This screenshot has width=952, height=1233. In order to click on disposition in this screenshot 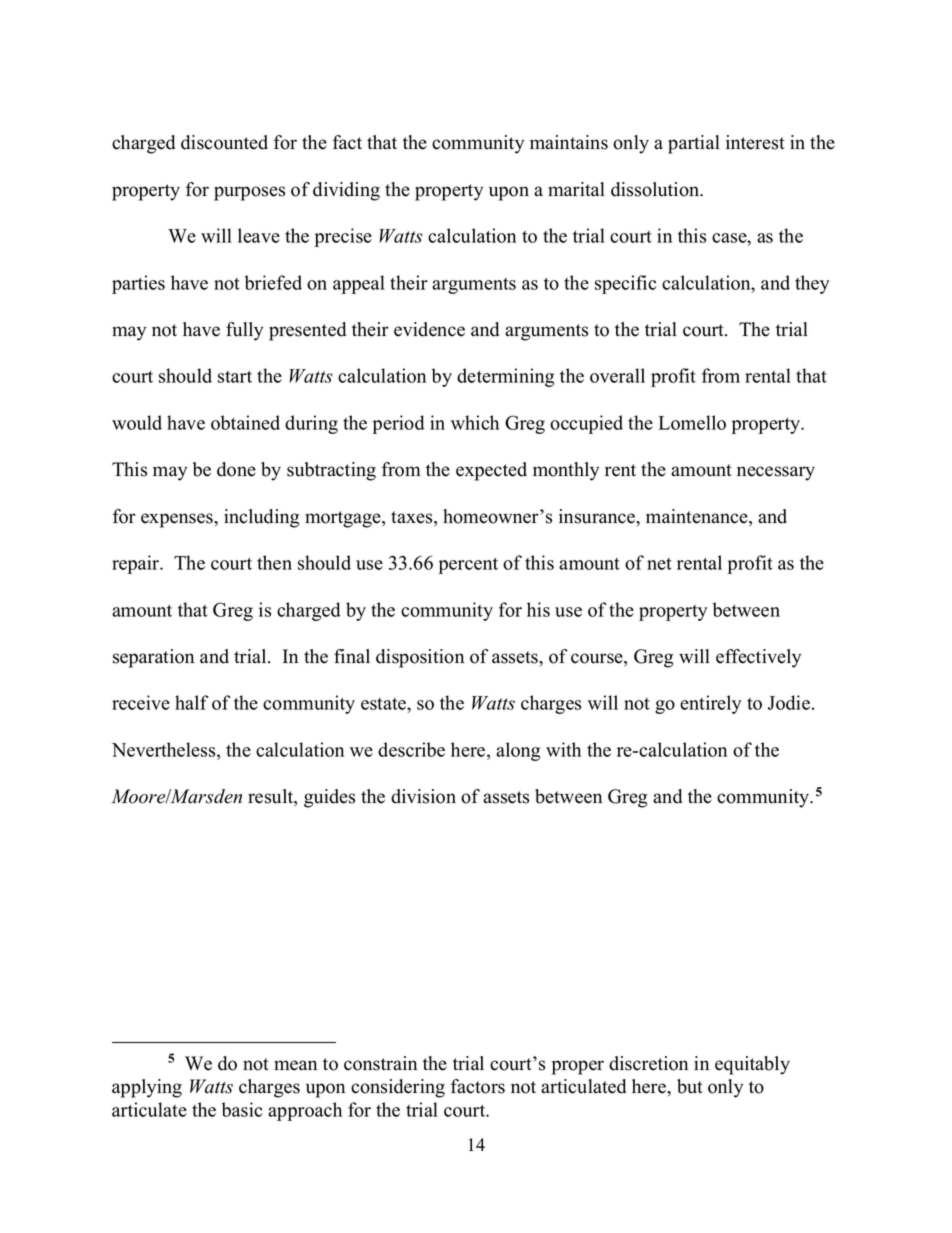, I will do `click(420, 658)`.
